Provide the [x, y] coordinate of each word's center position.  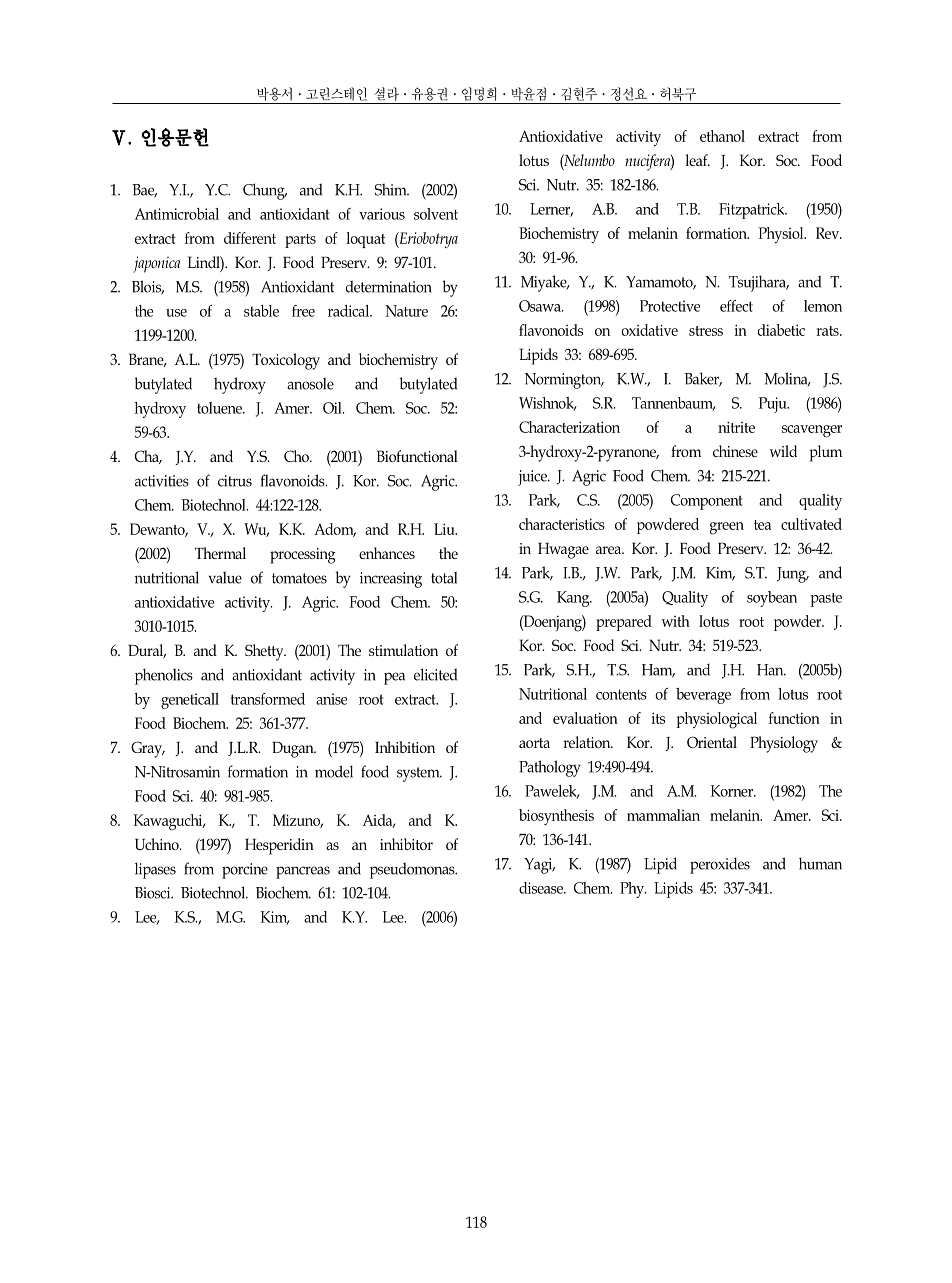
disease [542, 888]
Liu [445, 529]
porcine [245, 871]
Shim [392, 189]
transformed [268, 699]
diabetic [781, 330]
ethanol [722, 136]
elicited [435, 674]
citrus [235, 481]
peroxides [720, 865]
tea [762, 525]
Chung [265, 191]
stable [261, 311]
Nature [406, 311]
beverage [703, 696]
